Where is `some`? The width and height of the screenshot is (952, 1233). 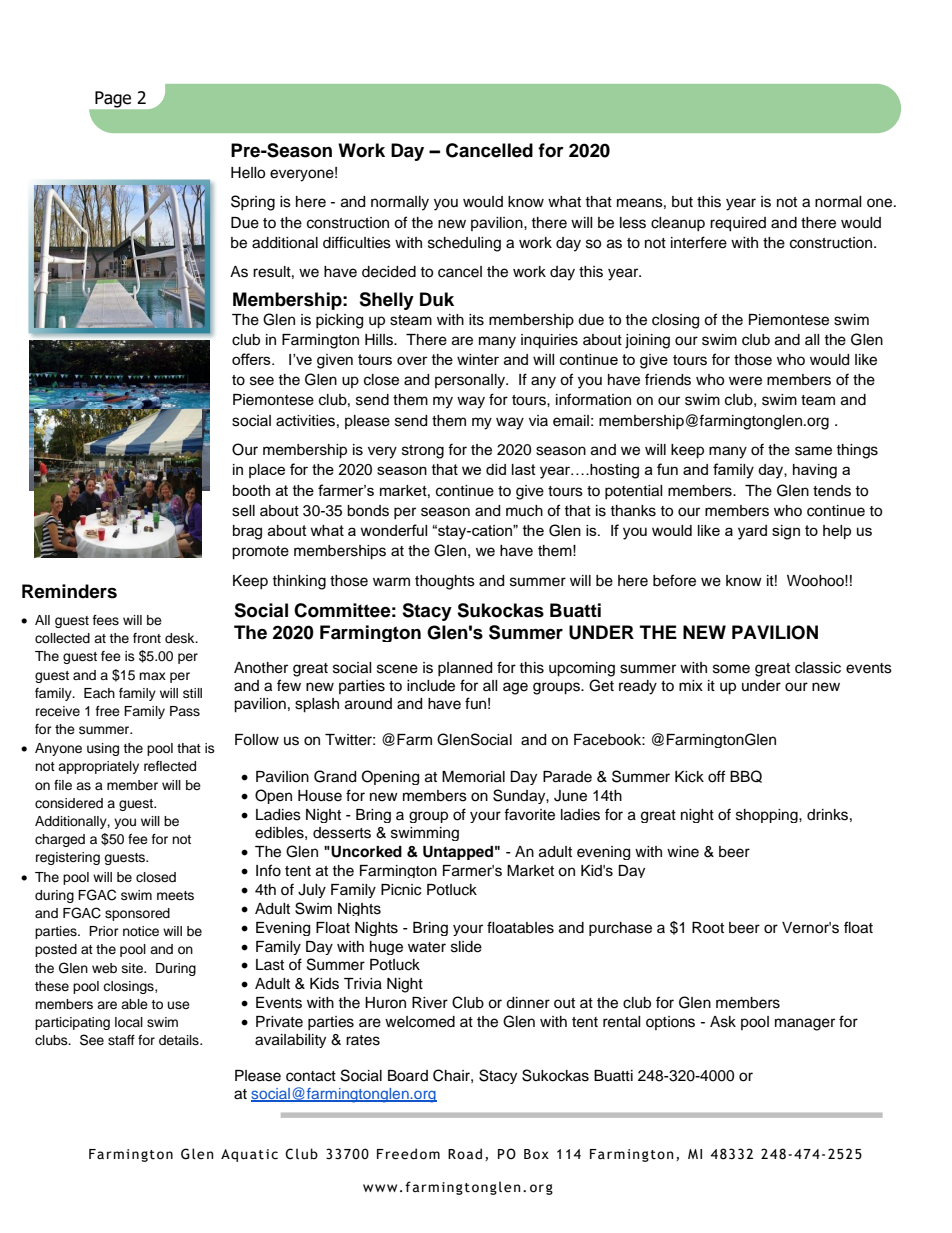
some is located at coordinates (731, 669).
